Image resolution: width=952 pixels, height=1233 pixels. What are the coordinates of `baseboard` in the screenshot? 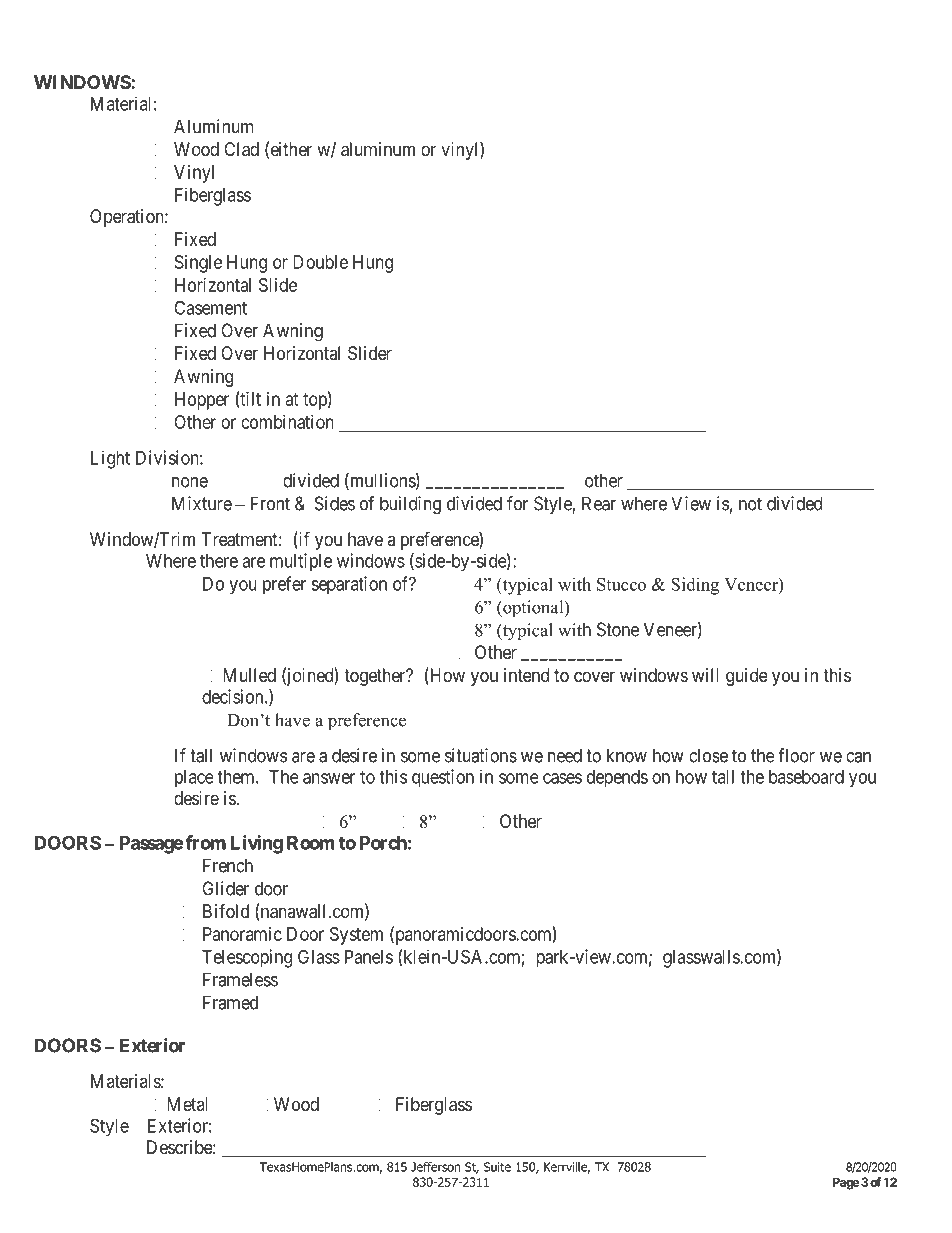 It's located at (806, 777).
